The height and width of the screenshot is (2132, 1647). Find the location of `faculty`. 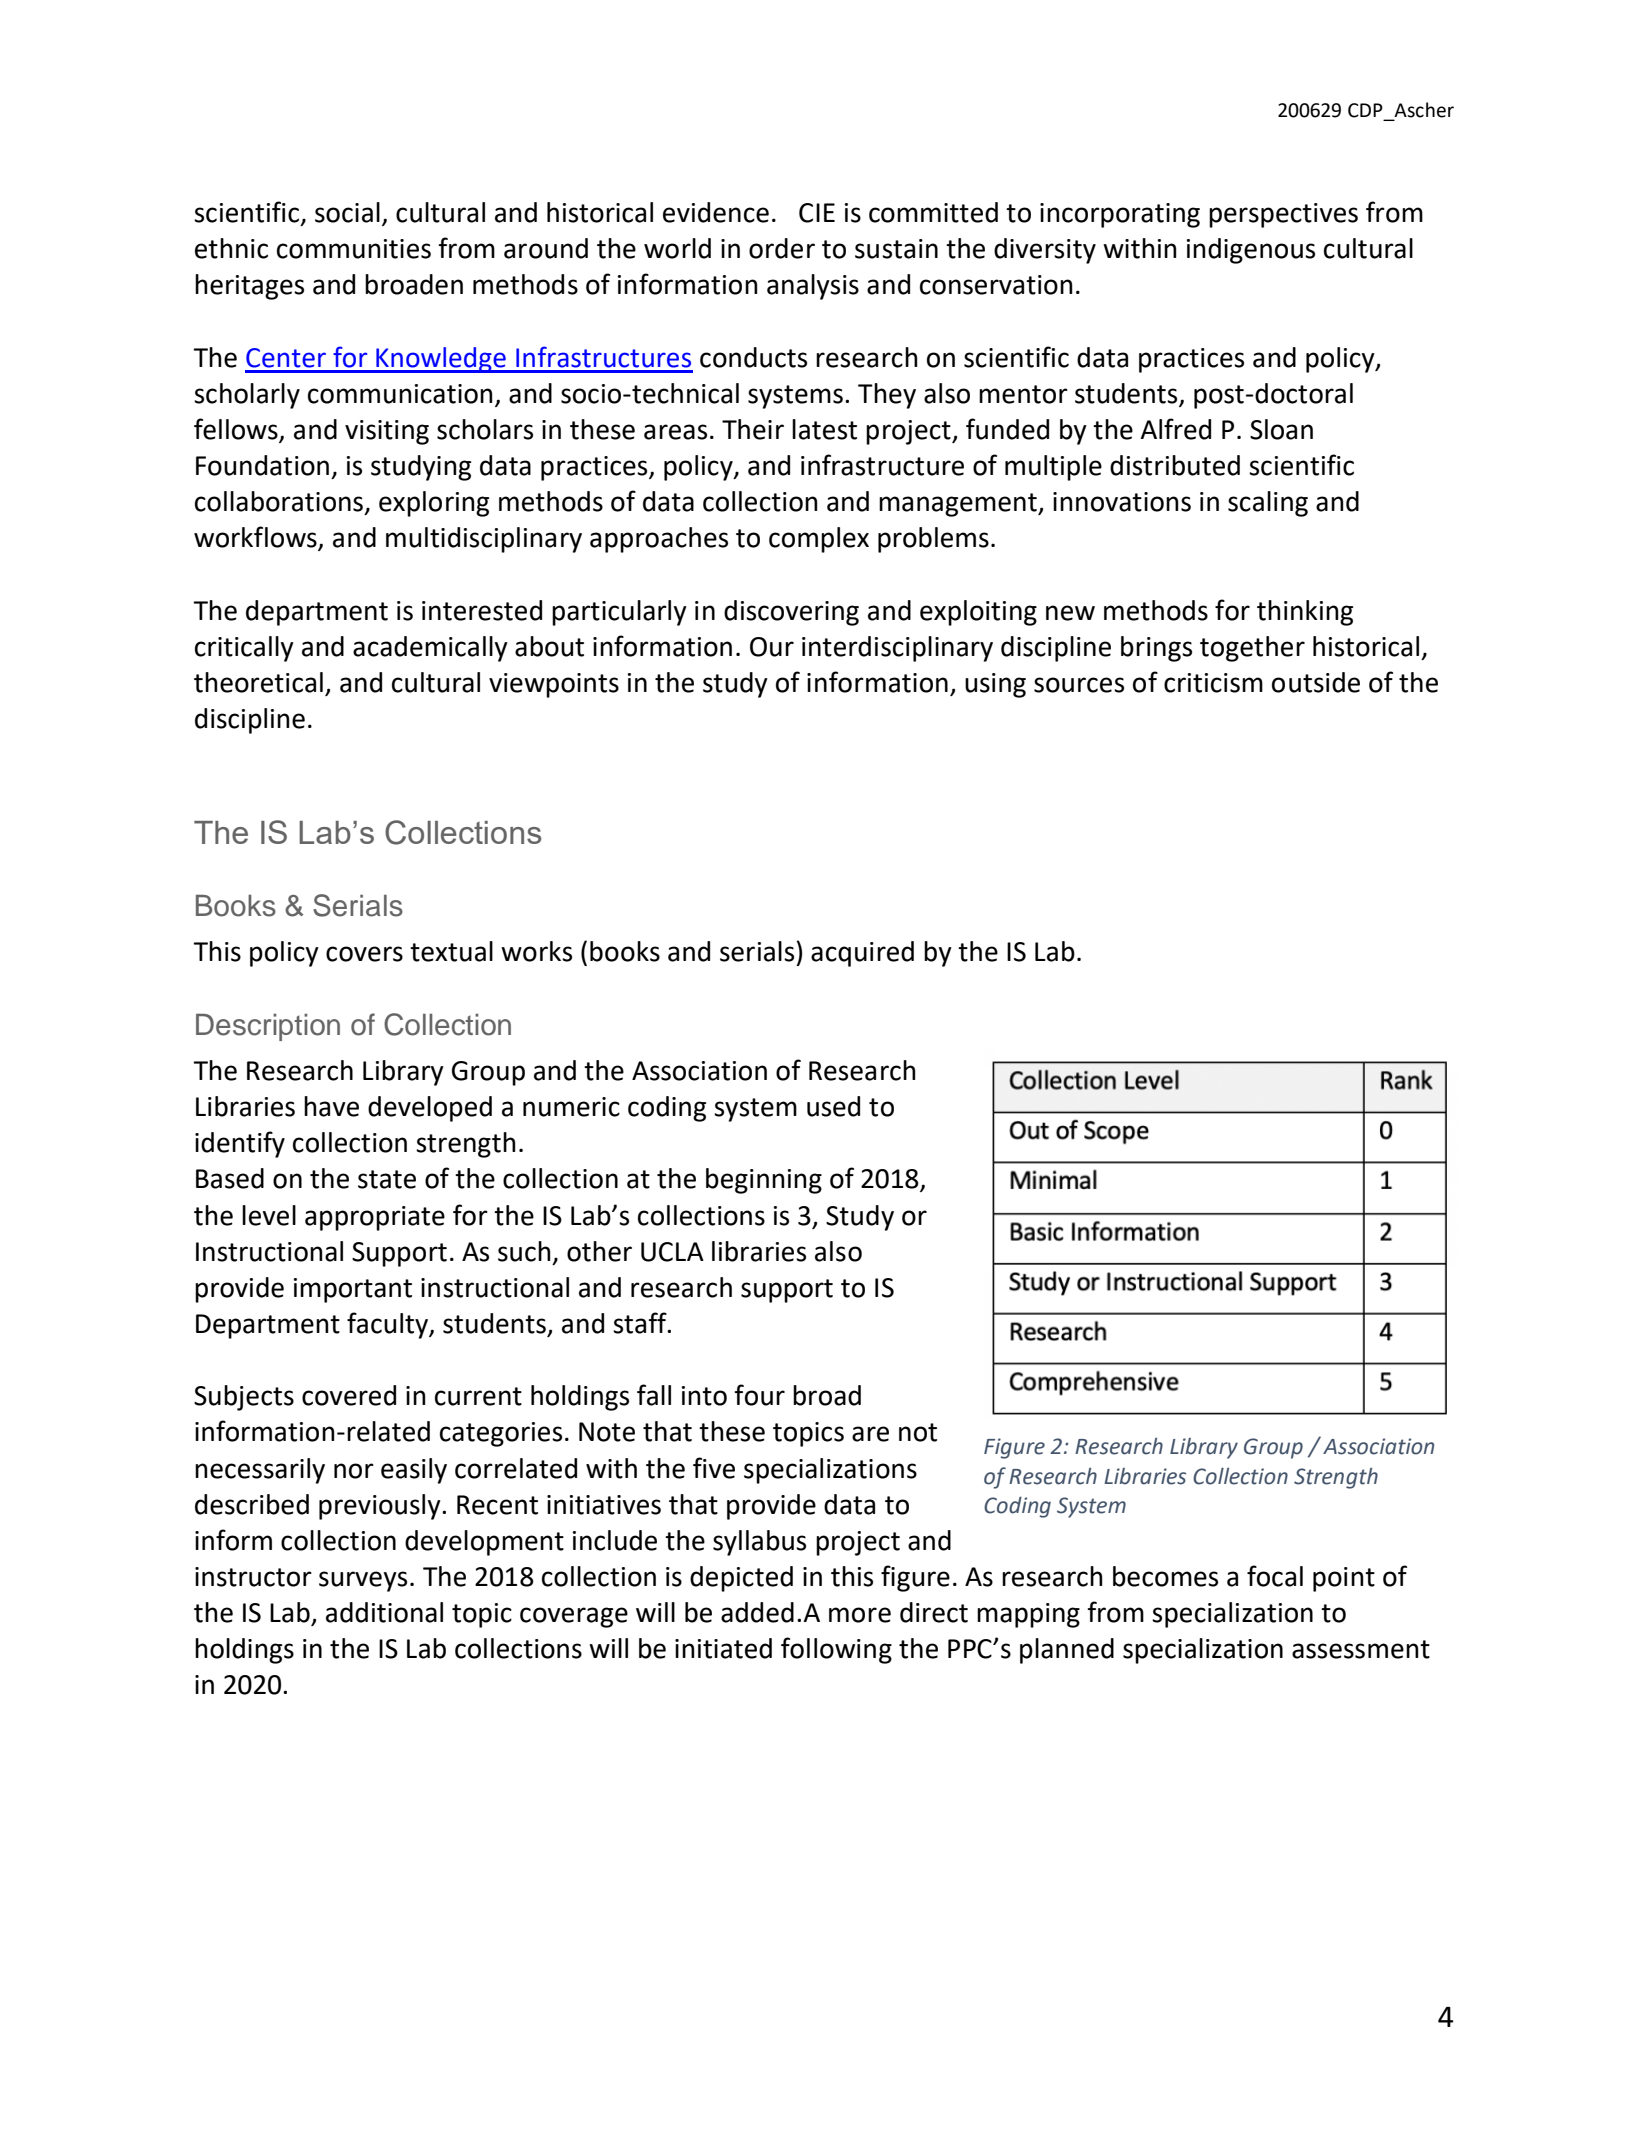

faculty is located at coordinates (388, 1325).
